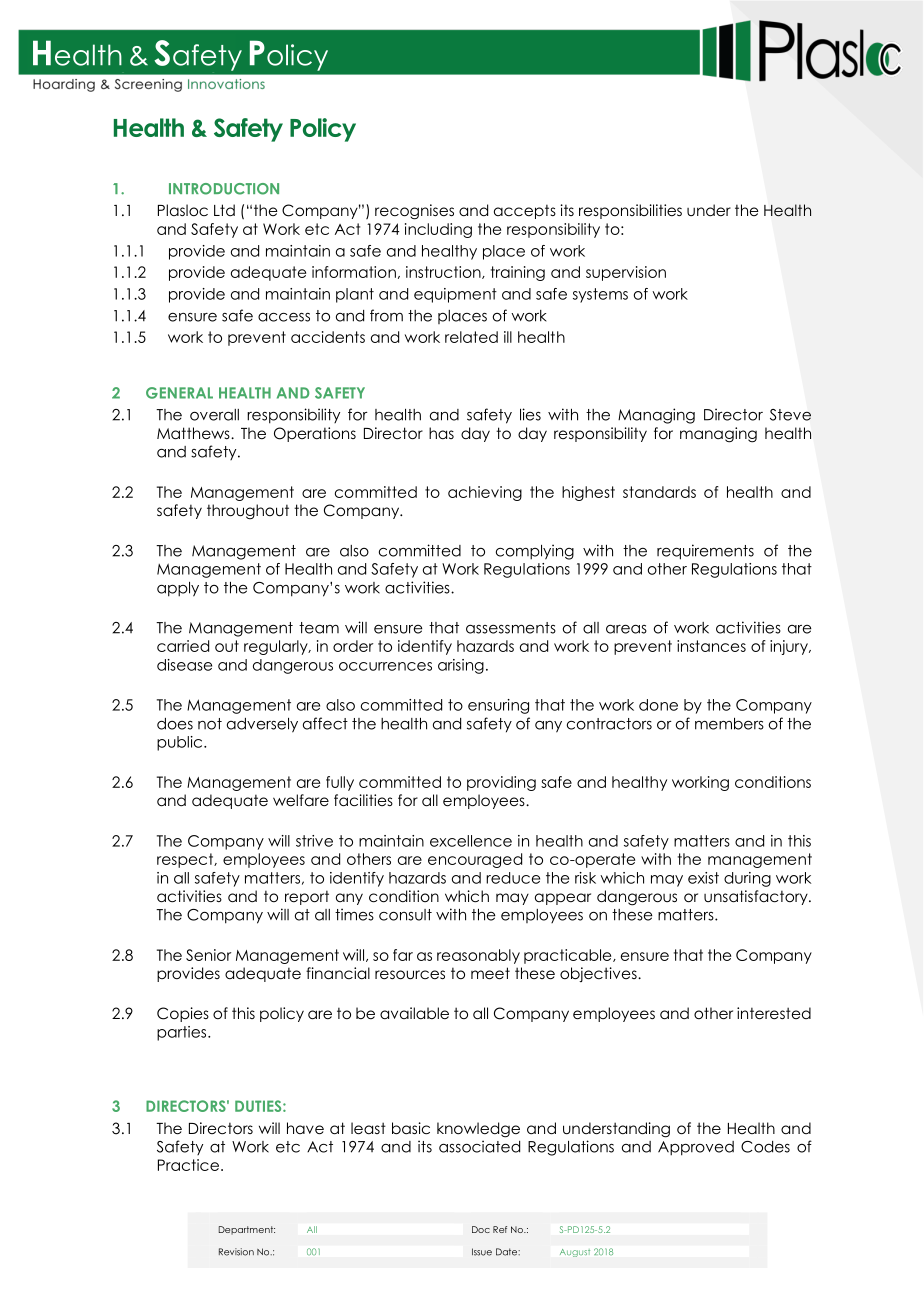 Image resolution: width=924 pixels, height=1308 pixels. Describe the element at coordinates (696, 1148) in the image. I see `Approved` at that location.
